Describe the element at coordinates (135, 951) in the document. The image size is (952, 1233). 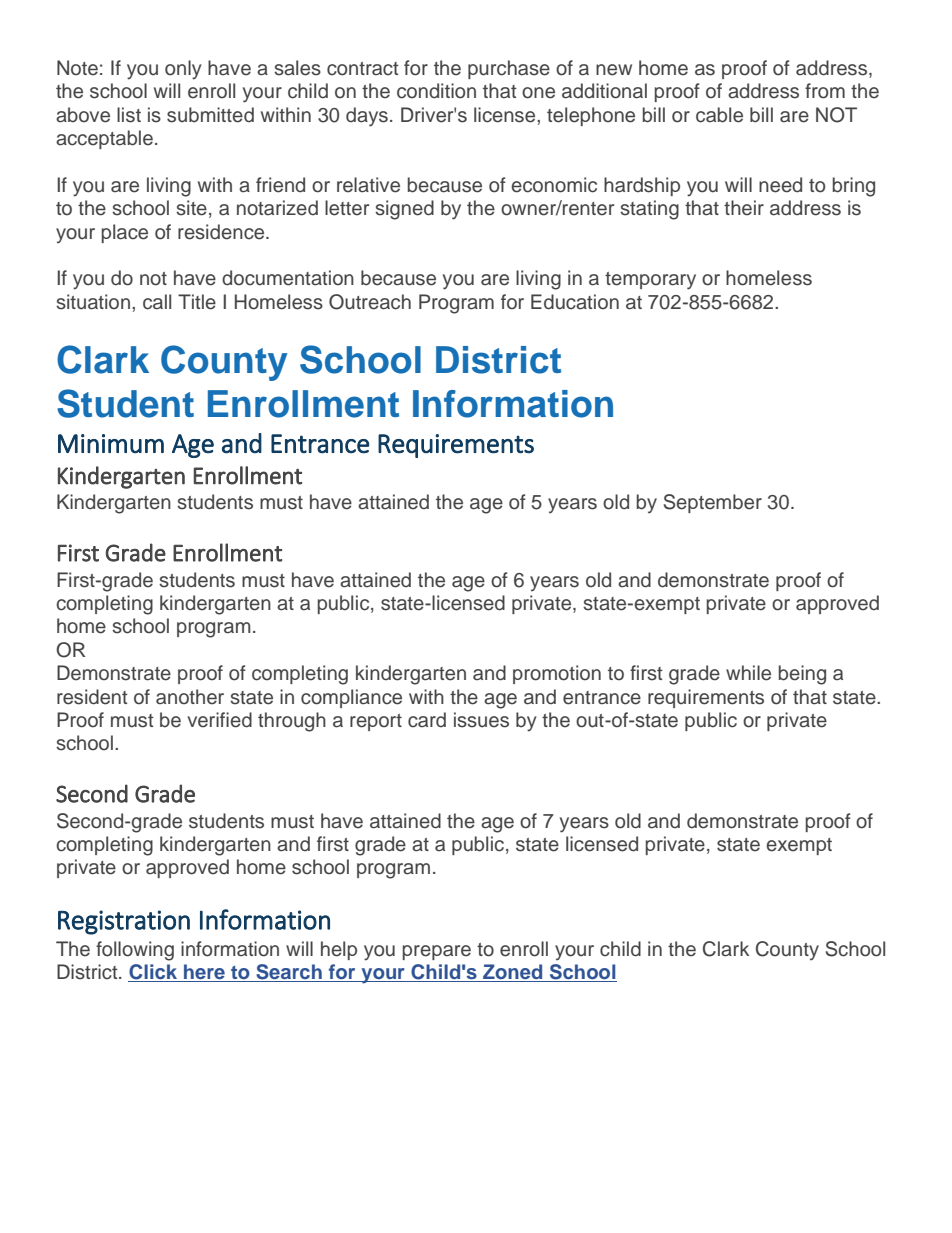
I see `following` at that location.
